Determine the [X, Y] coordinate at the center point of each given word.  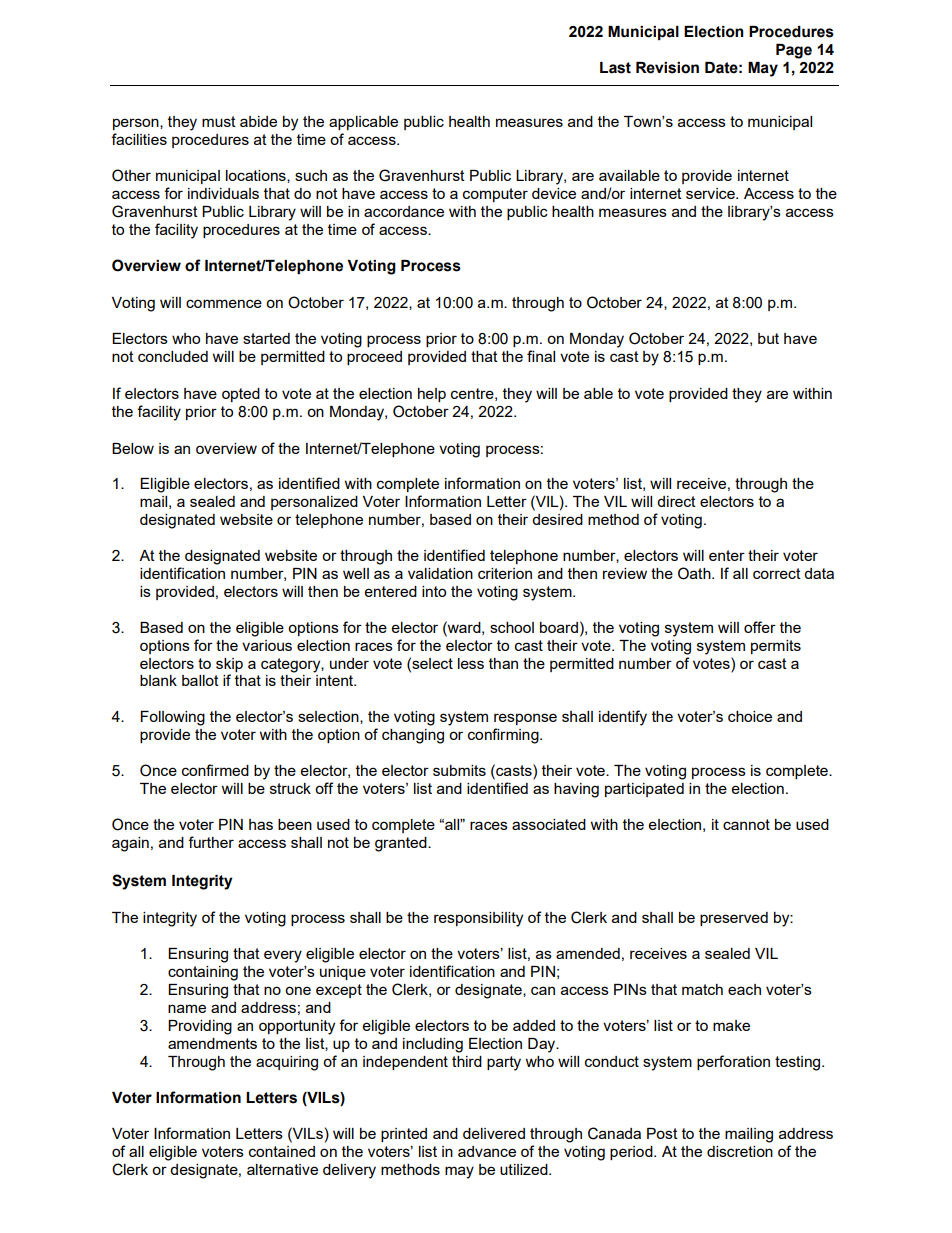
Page [794, 51]
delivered [494, 1133]
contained [282, 1151]
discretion [740, 1151]
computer [495, 195]
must [219, 121]
